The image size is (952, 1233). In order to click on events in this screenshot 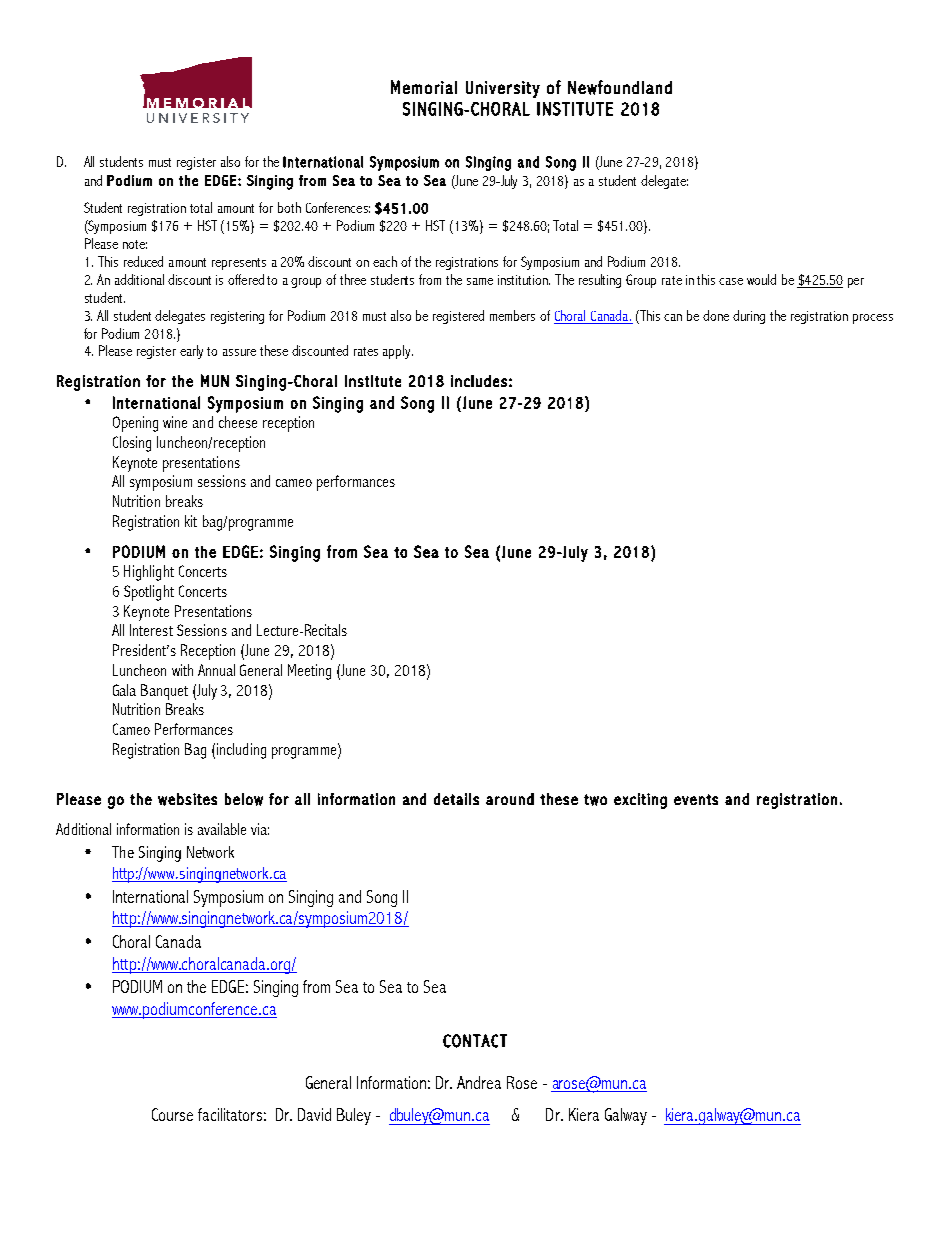, I will do `click(696, 799)`.
